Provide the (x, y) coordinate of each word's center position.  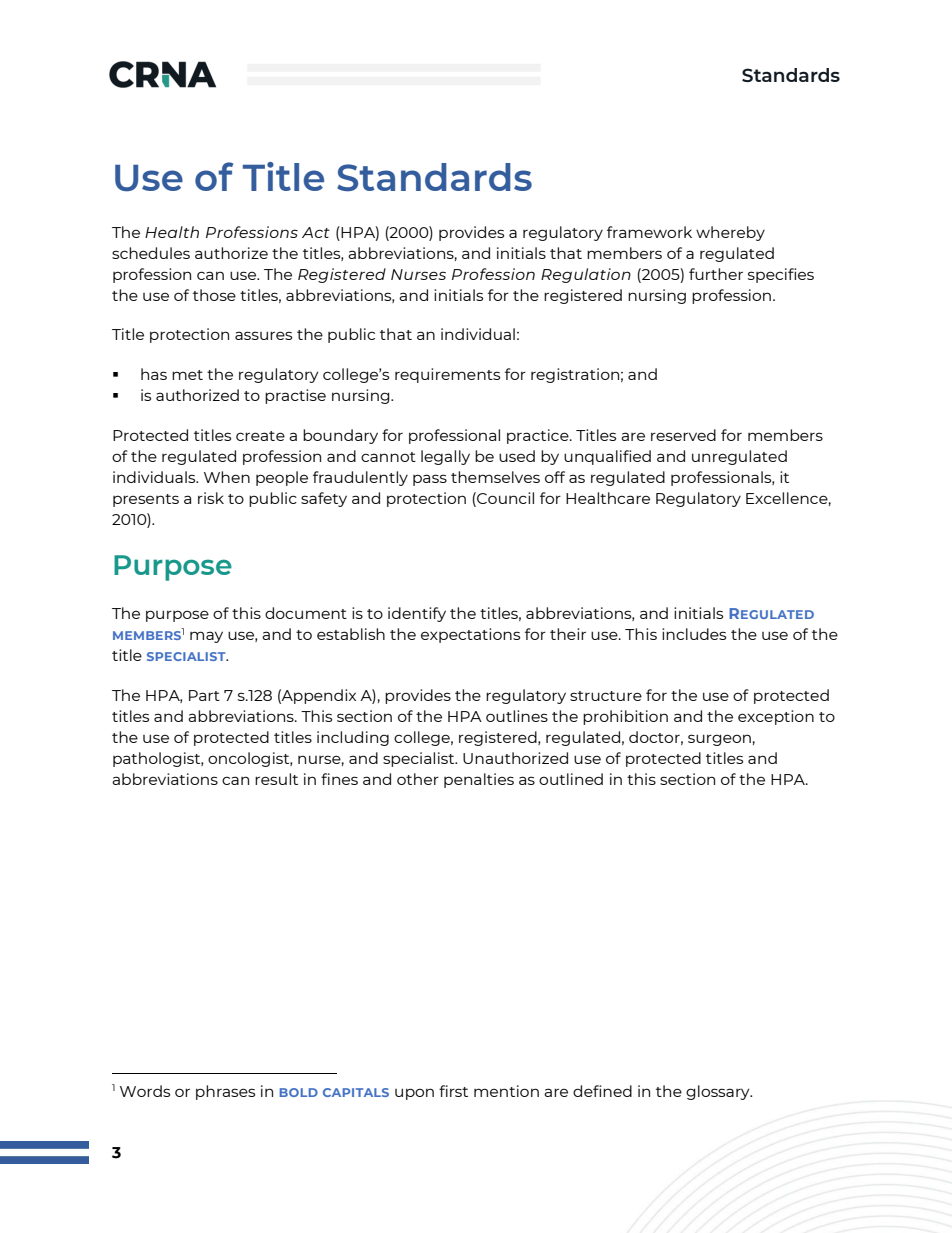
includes (694, 634)
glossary (719, 1092)
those (214, 295)
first (453, 1091)
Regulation (586, 275)
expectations (470, 635)
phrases (225, 1092)
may (206, 637)
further (716, 274)
